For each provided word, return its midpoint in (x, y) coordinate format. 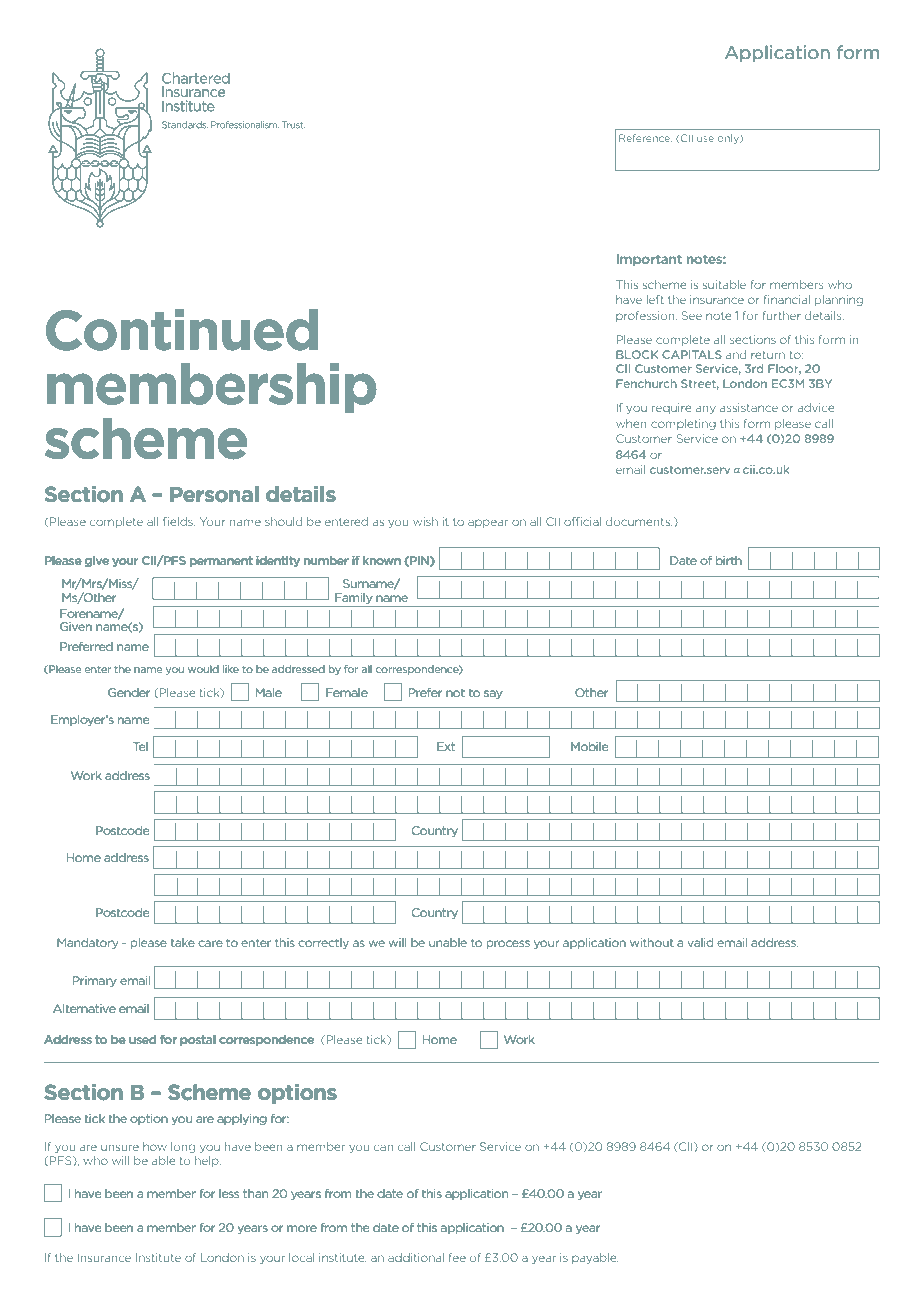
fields (179, 521)
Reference (645, 138)
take (182, 942)
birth (729, 560)
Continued (182, 330)
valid (700, 942)
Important (649, 260)
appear (488, 523)
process (508, 945)
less (229, 1193)
